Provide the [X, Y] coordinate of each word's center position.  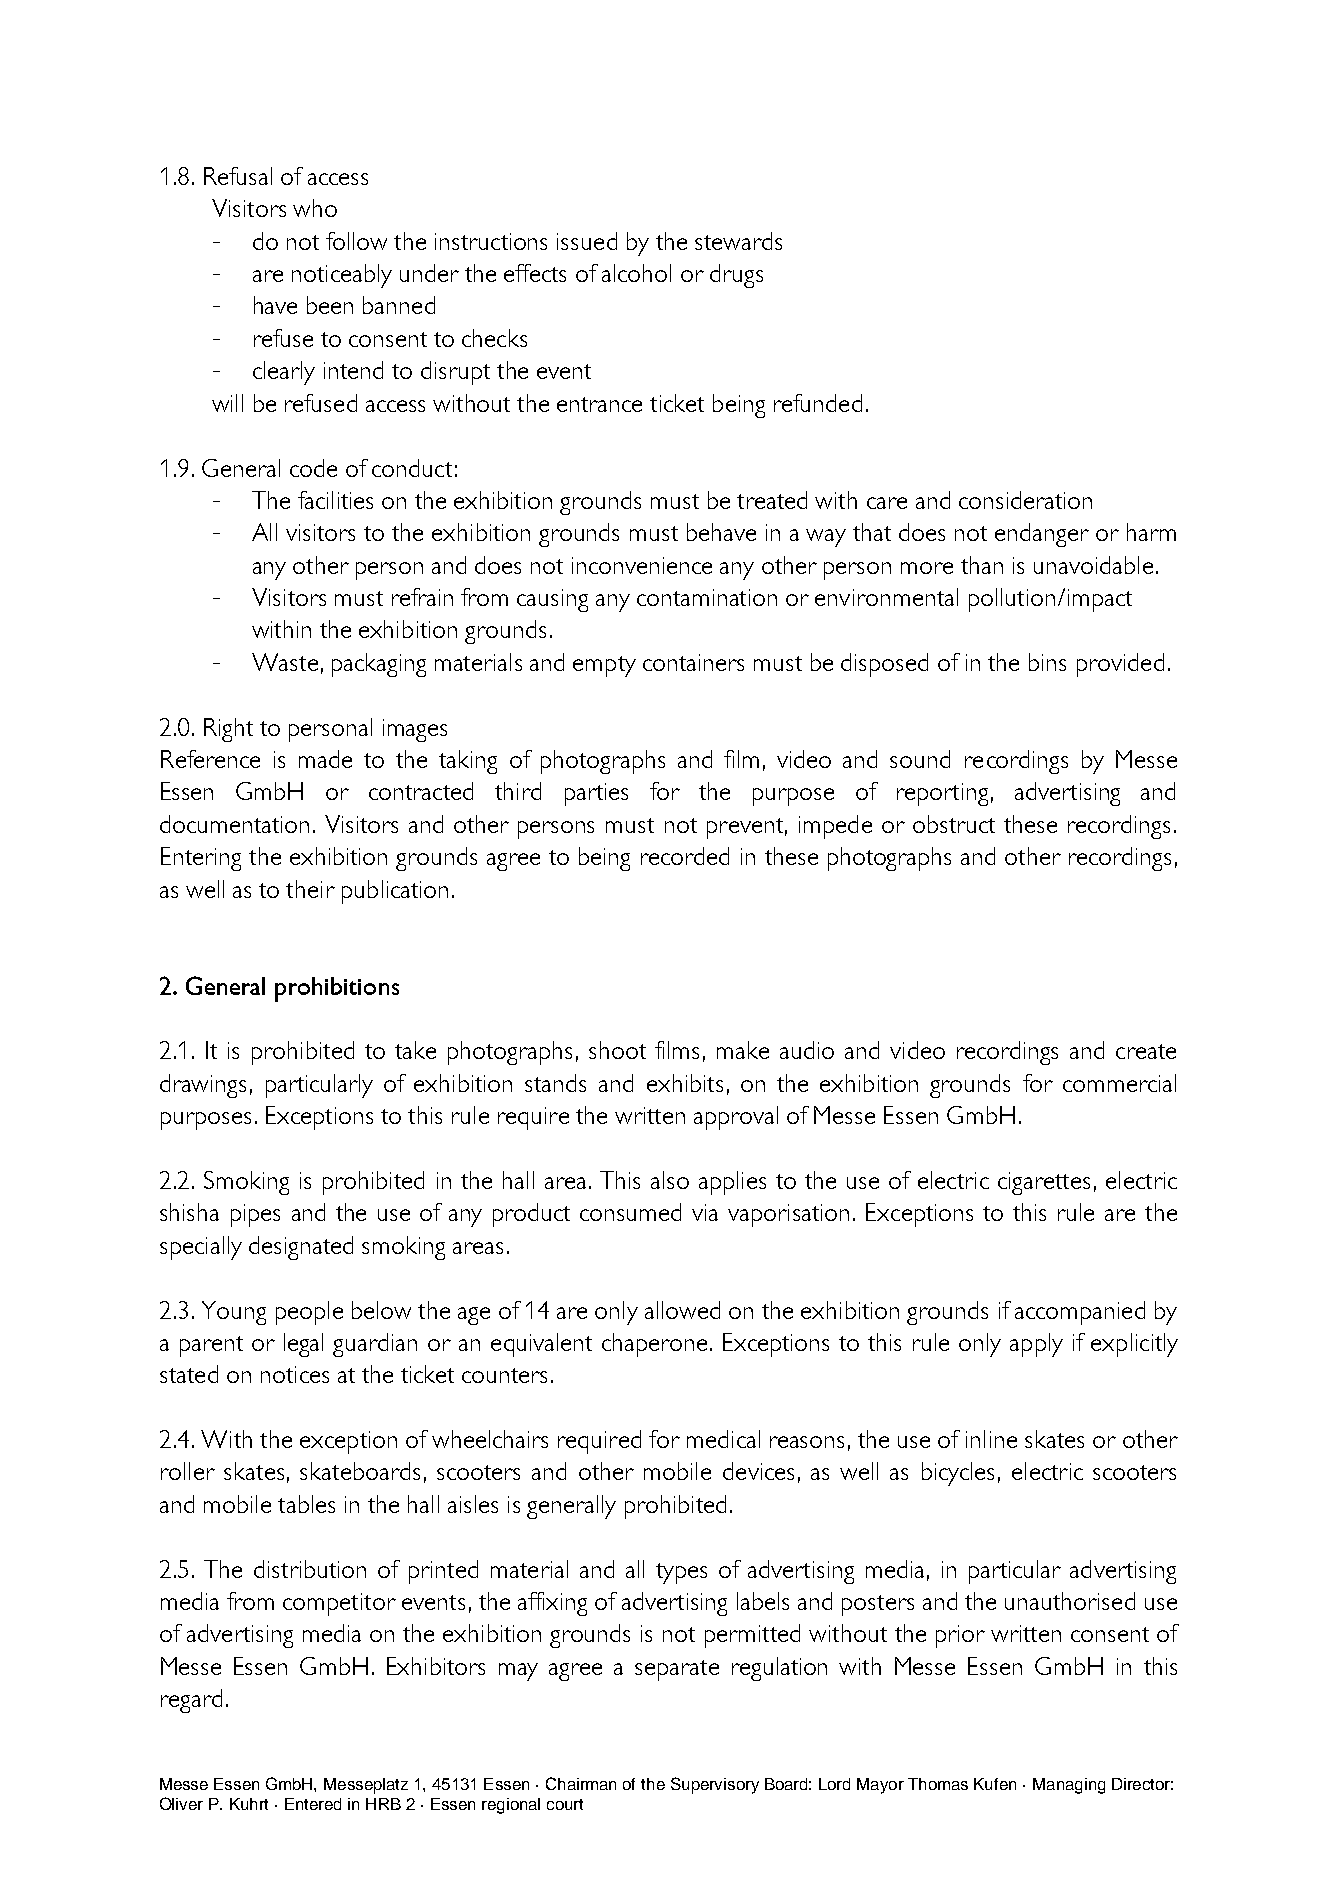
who [315, 208]
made [325, 759]
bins [1047, 662]
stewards [738, 241]
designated [301, 1248]
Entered [313, 1804]
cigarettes [1044, 1183]
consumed [630, 1212]
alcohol [636, 273]
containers [693, 662]
